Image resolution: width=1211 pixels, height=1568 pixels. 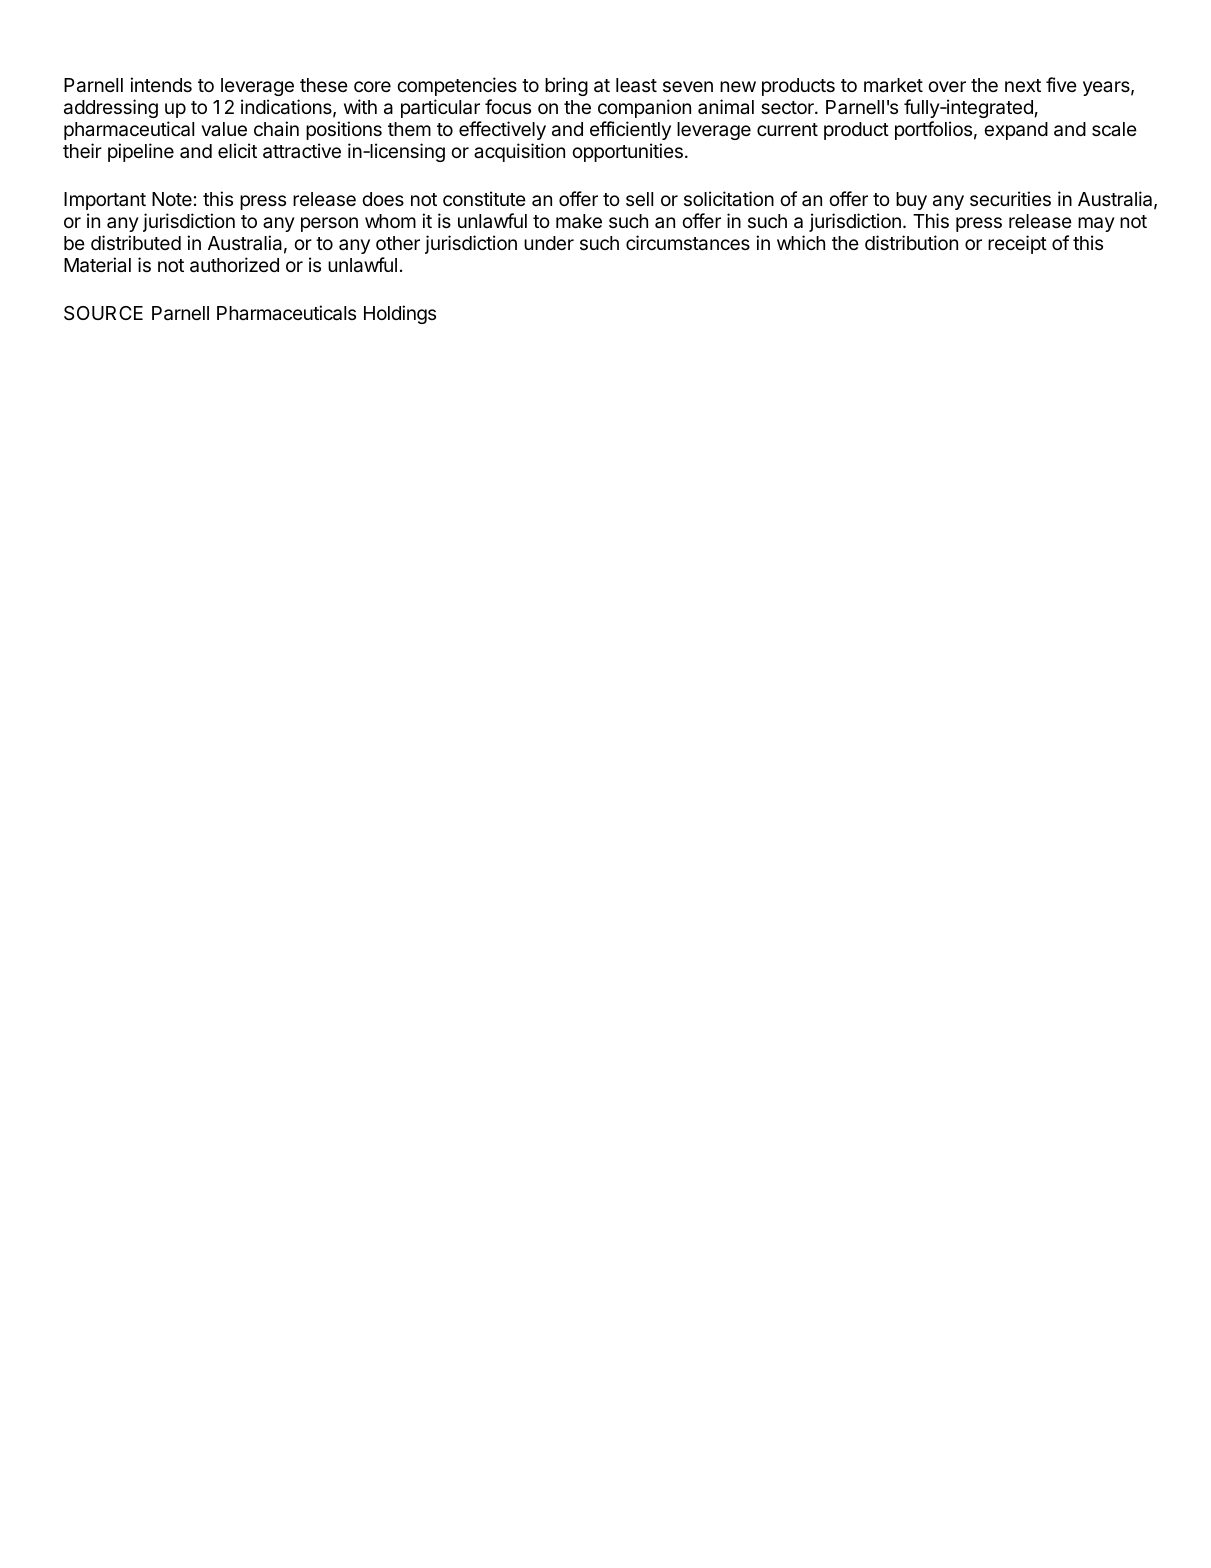 I want to click on sell, so click(x=639, y=199).
